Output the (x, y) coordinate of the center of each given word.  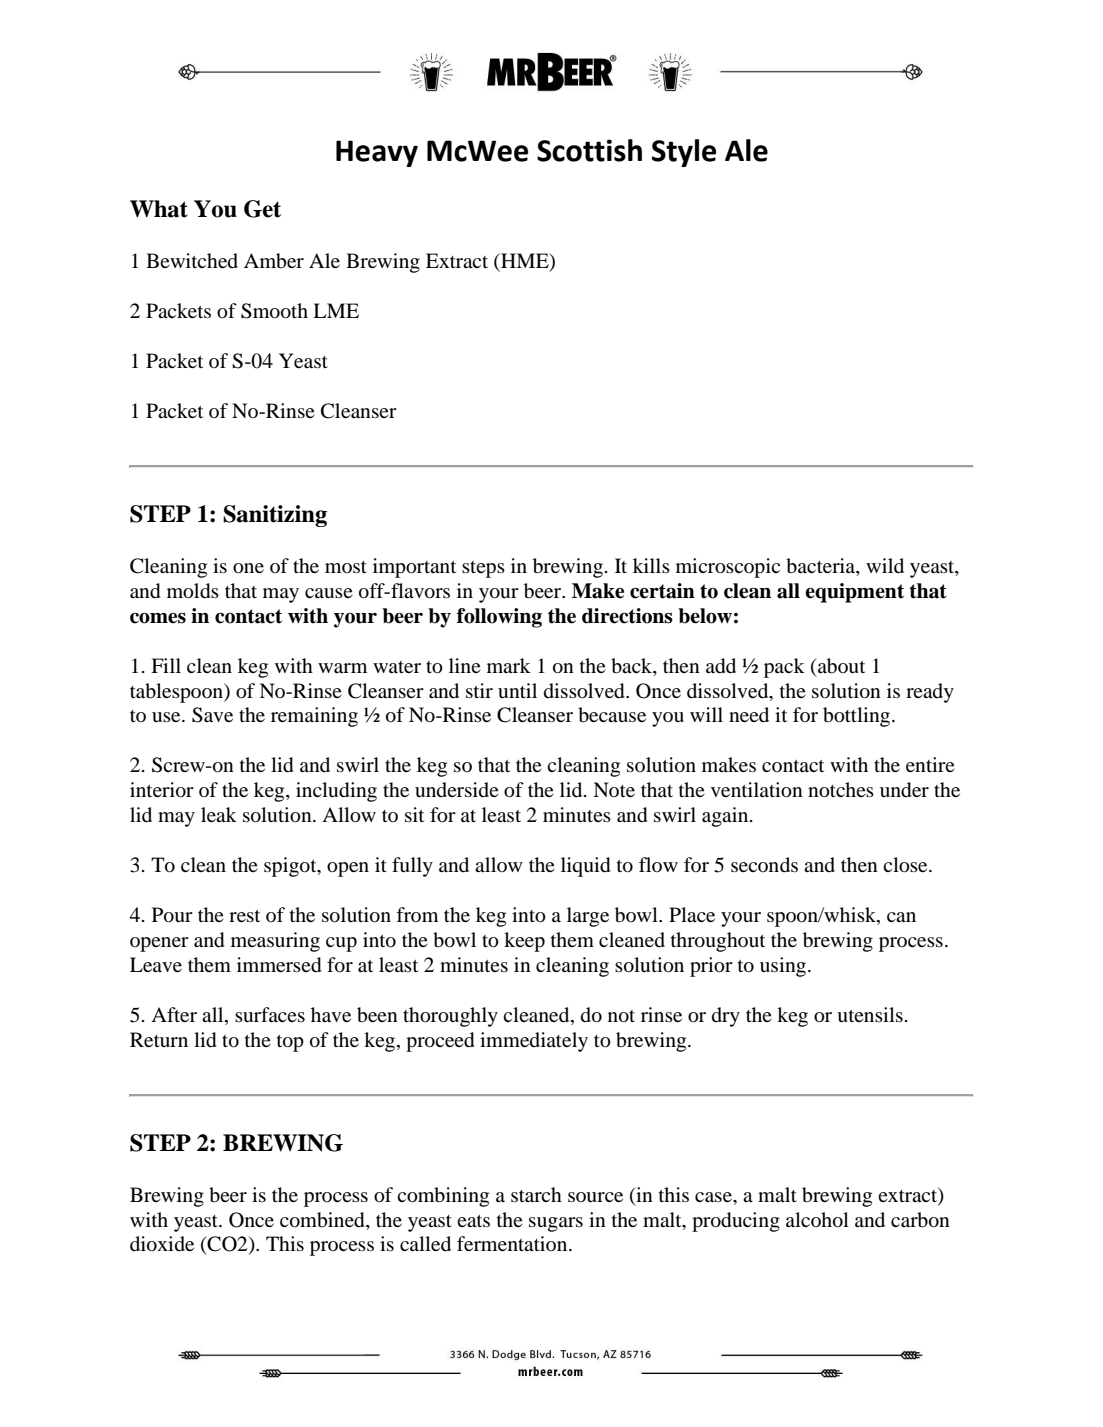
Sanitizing (275, 516)
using (784, 967)
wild (885, 566)
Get (262, 209)
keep (524, 942)
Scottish (589, 150)
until (517, 690)
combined (323, 1220)
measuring (275, 942)
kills (651, 565)
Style (684, 153)
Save (212, 715)
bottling (858, 717)
